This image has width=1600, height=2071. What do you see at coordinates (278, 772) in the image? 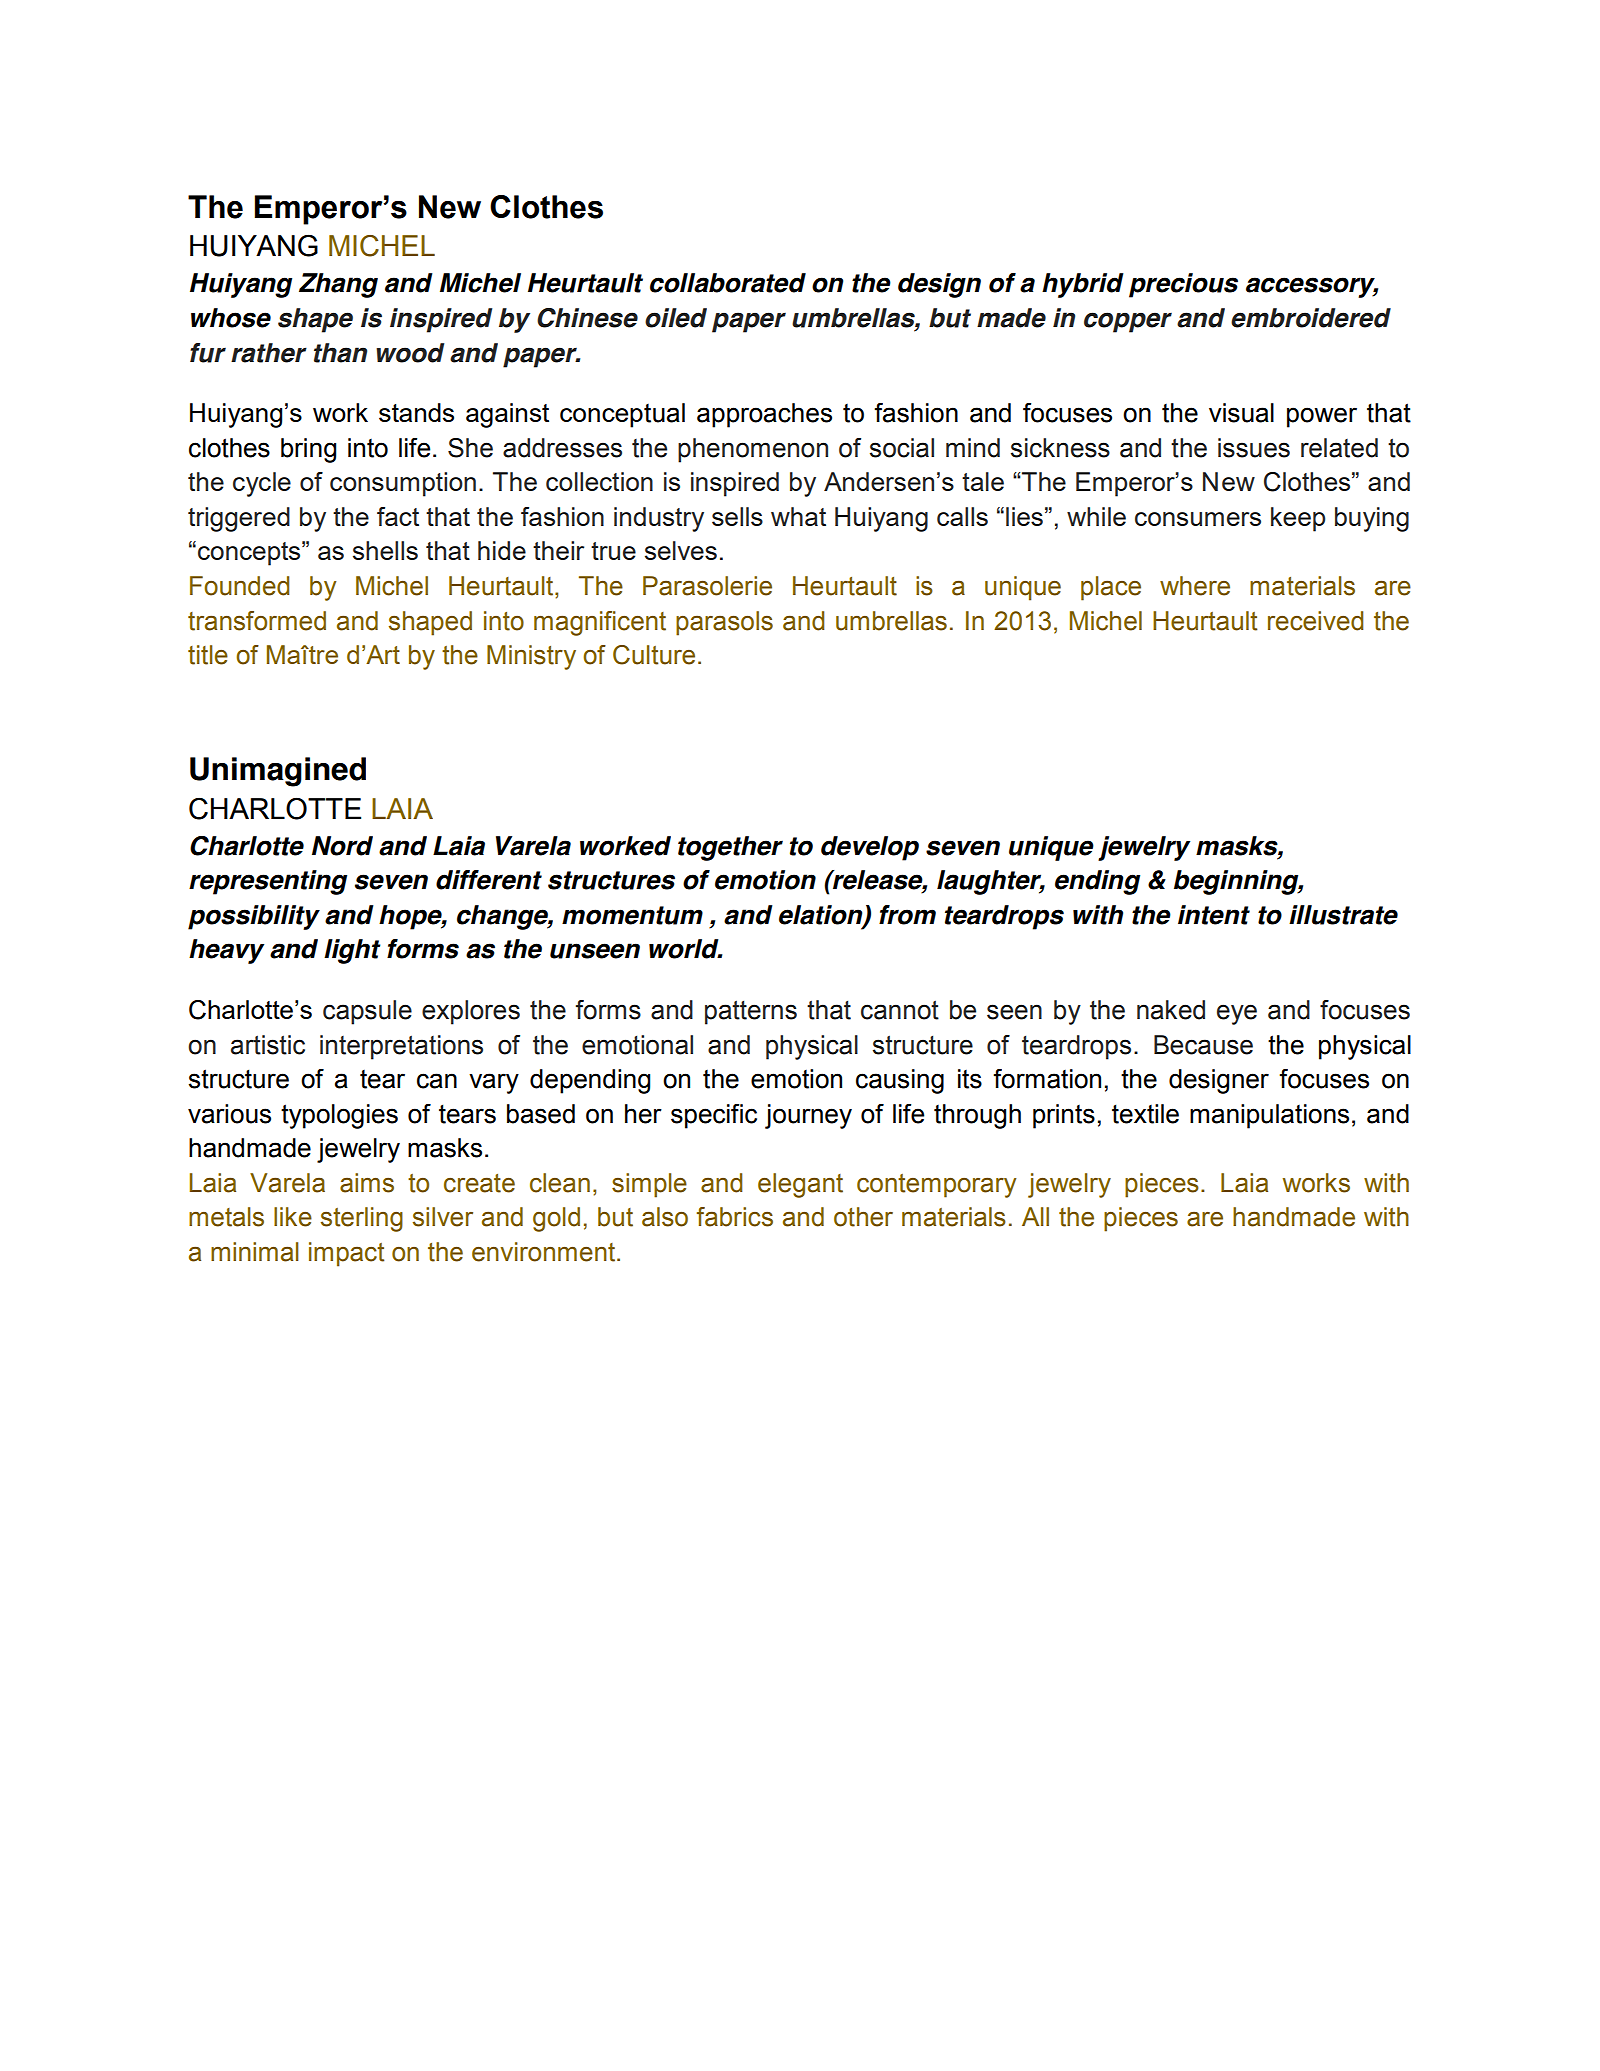
I see `Unimagined` at bounding box center [278, 772].
